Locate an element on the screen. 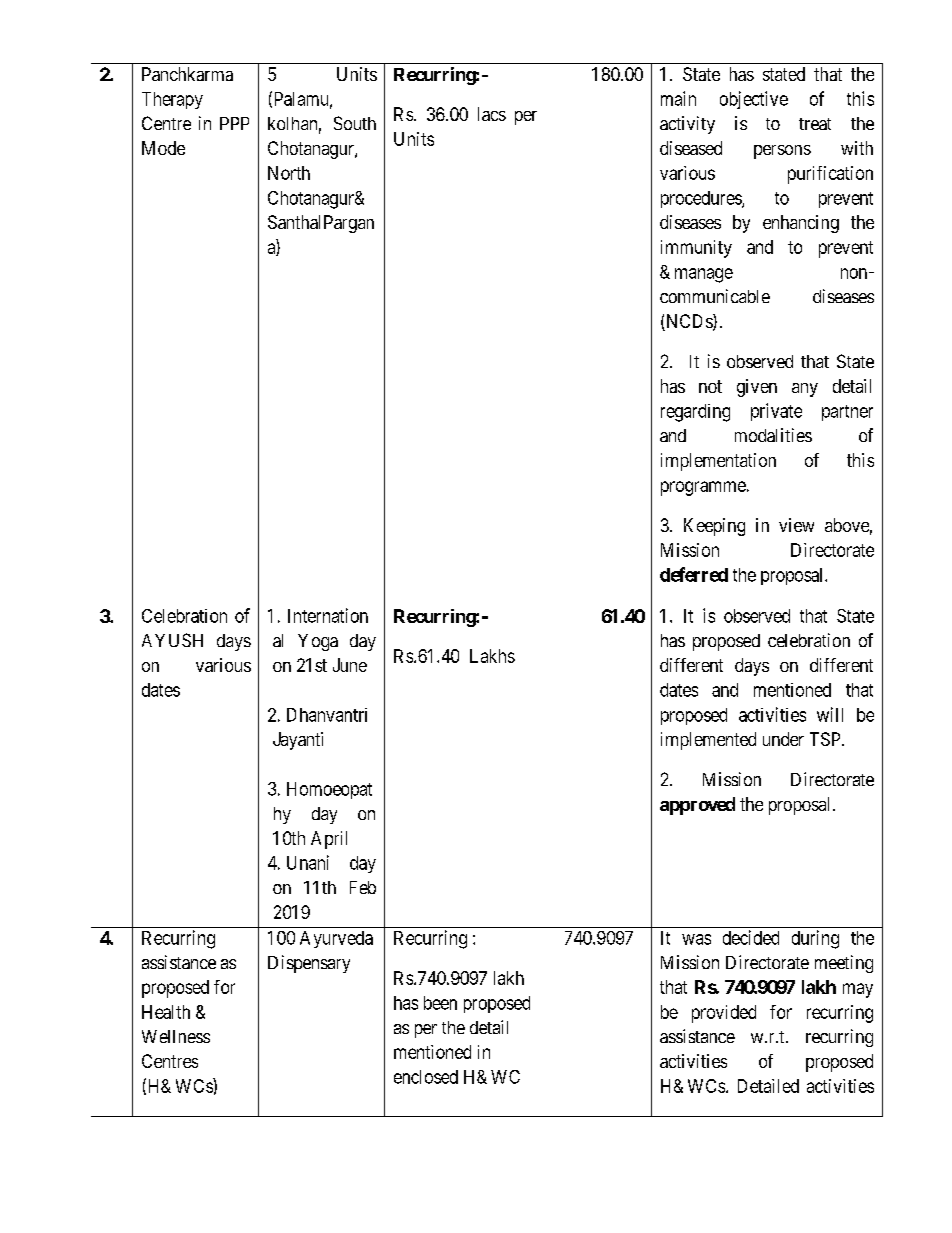 The width and height of the screenshot is (952, 1233). modalities is located at coordinates (773, 435).
